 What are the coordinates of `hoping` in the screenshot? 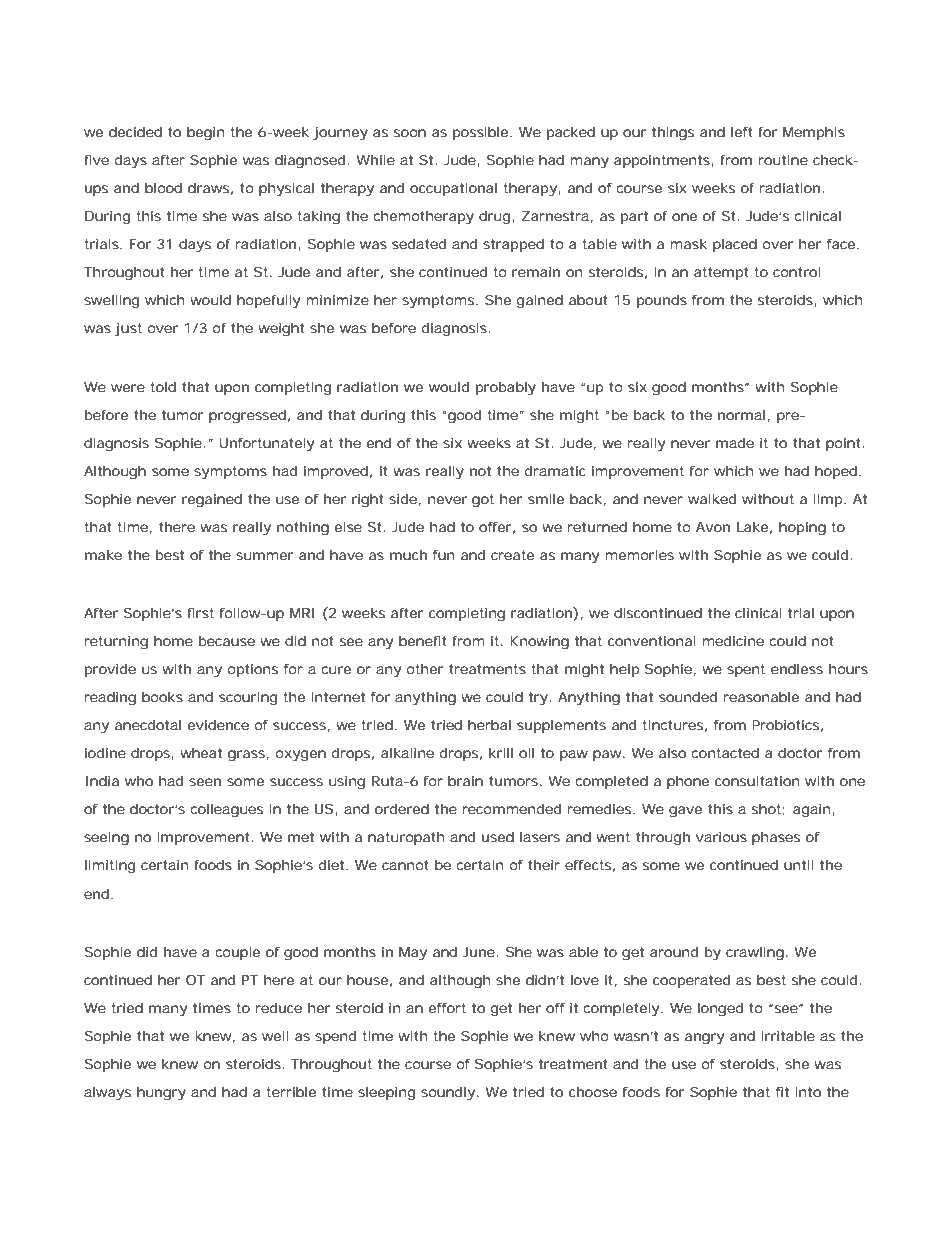 It's located at (802, 529).
